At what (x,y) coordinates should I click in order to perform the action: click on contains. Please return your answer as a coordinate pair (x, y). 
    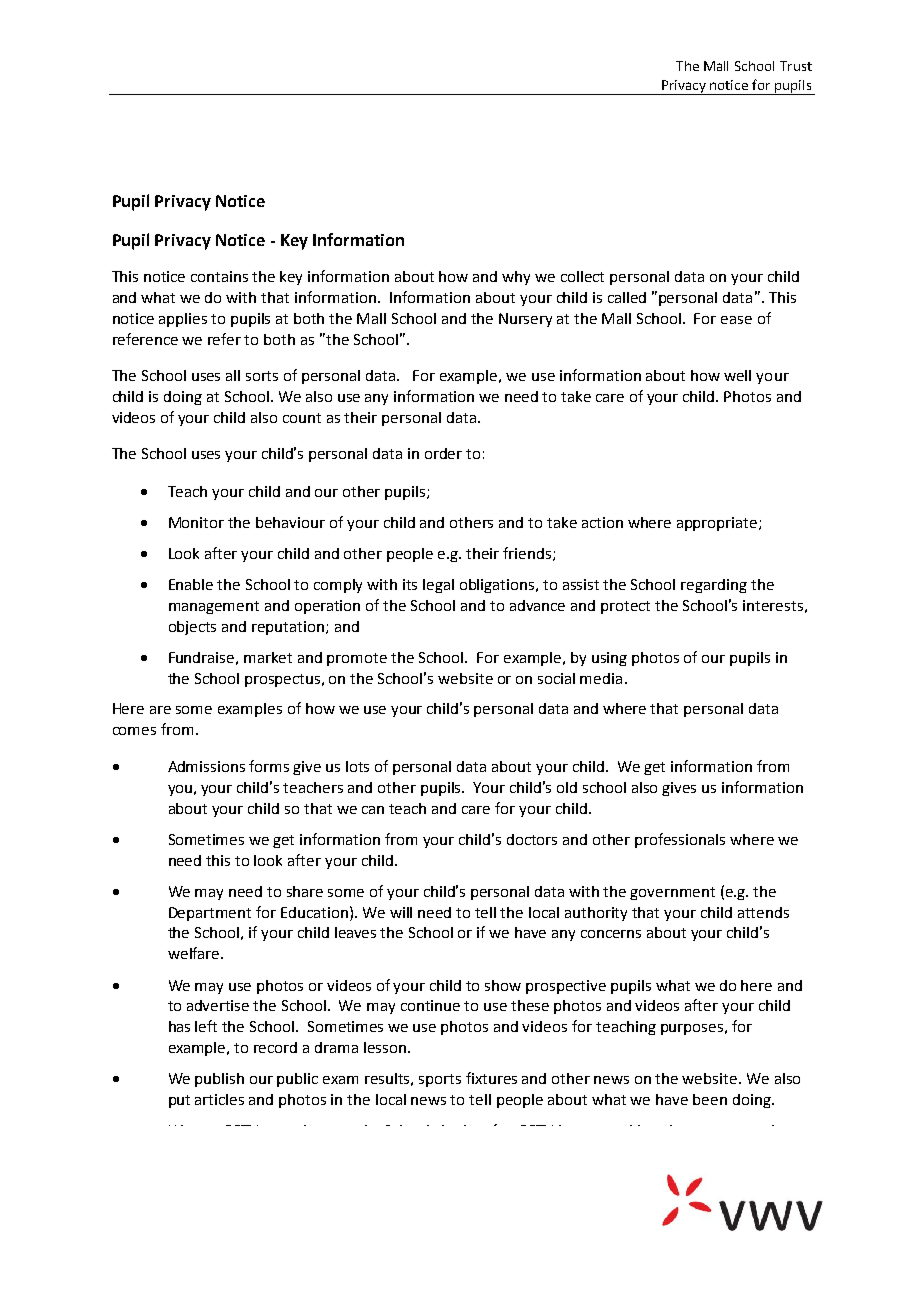
    Looking at the image, I should click on (219, 276).
